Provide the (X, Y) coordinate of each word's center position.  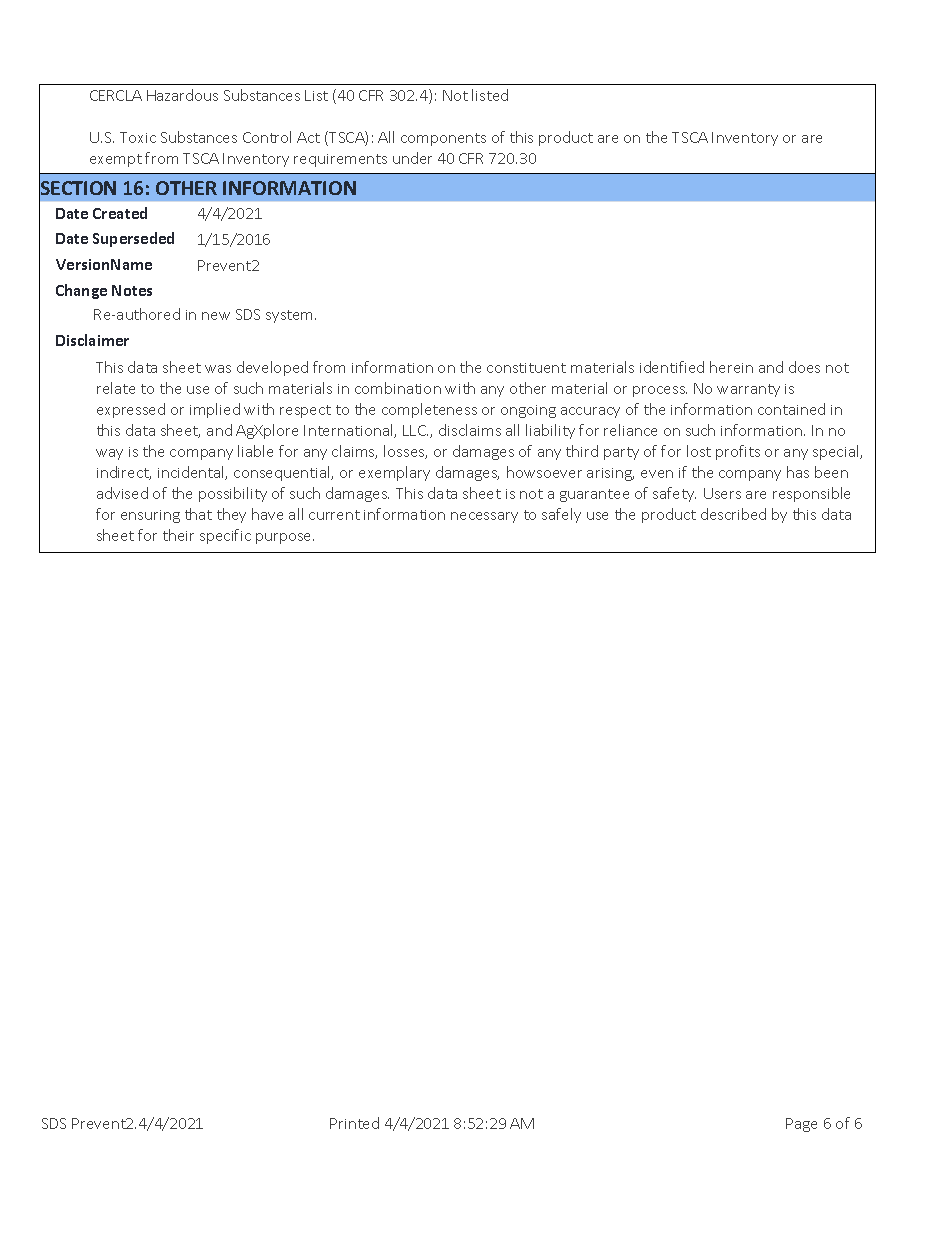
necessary (484, 517)
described (733, 514)
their (178, 535)
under (412, 158)
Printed (354, 1123)
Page (801, 1125)
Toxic (138, 137)
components (443, 139)
